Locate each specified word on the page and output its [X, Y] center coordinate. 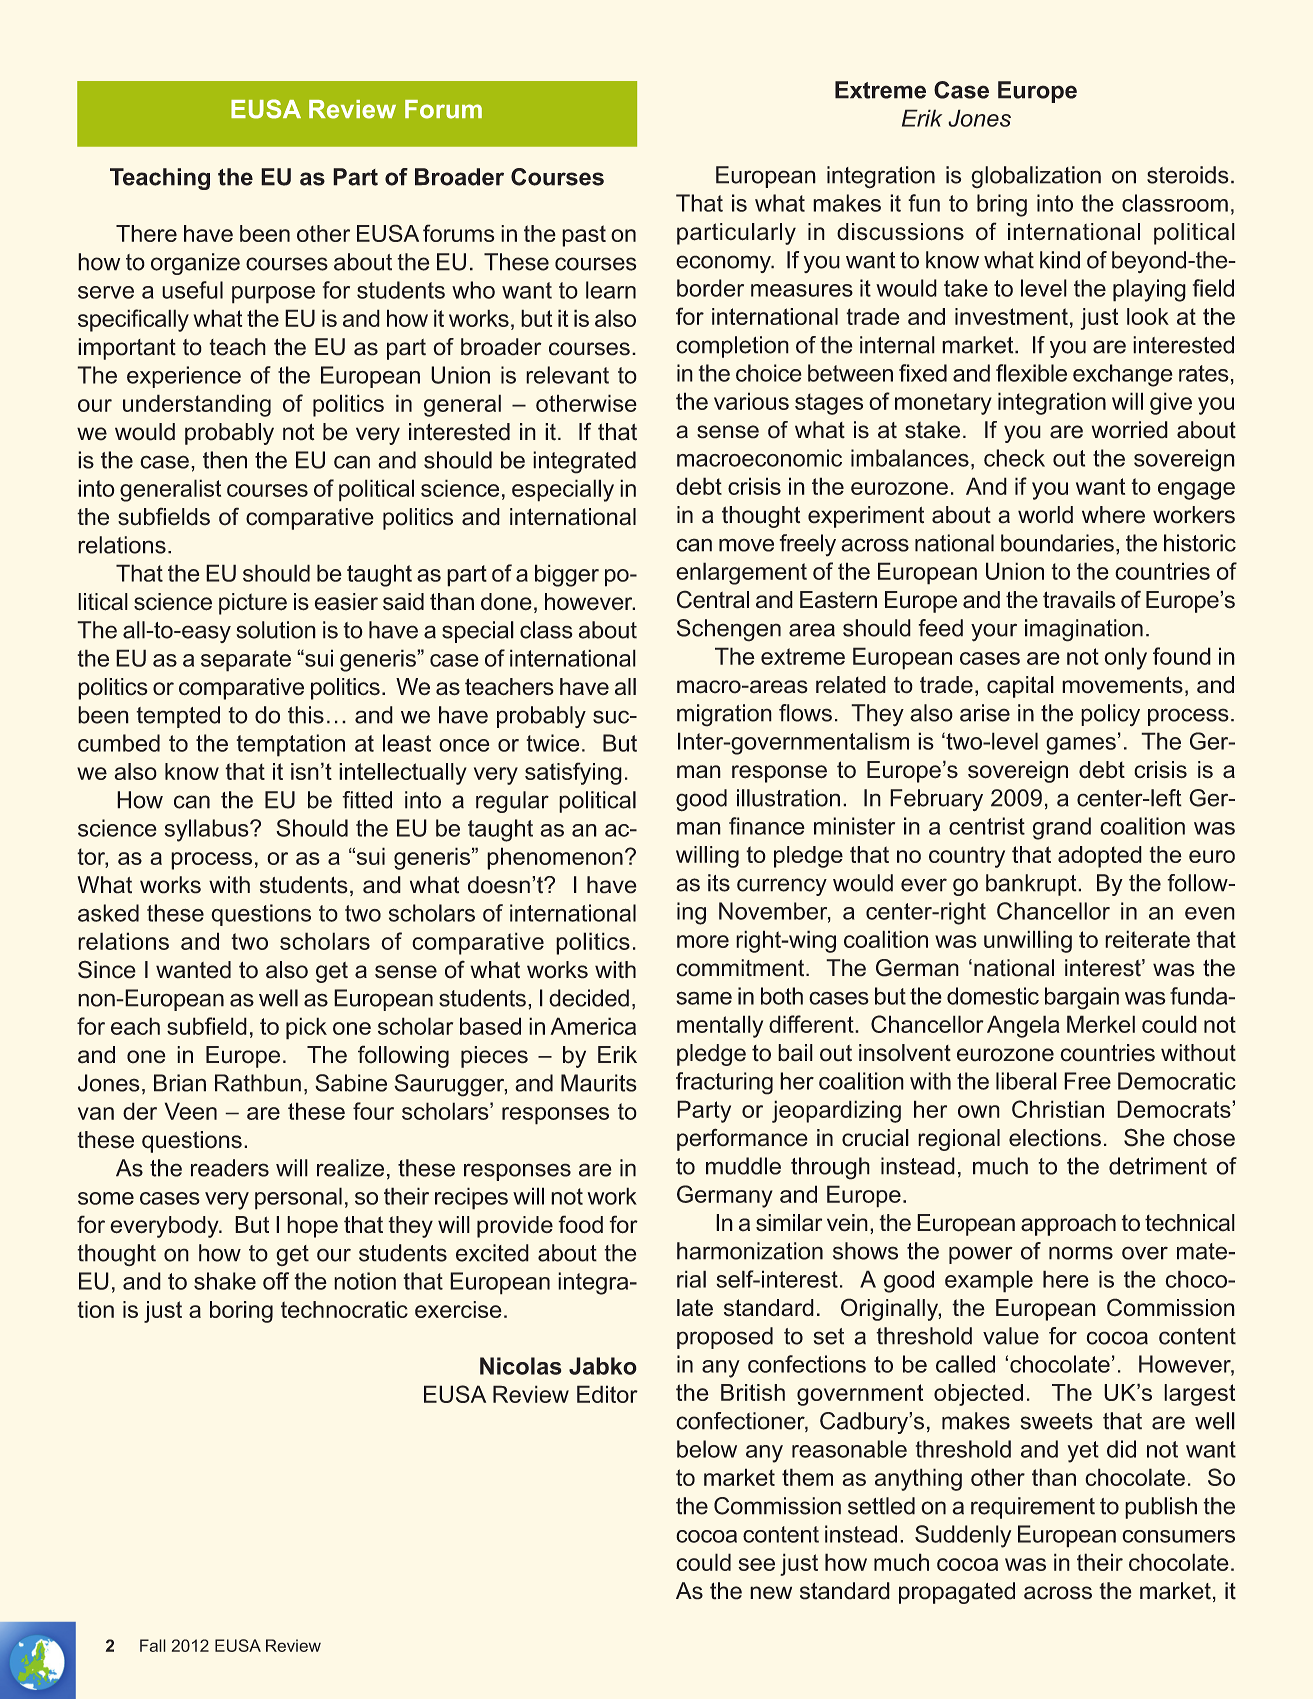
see [756, 1564]
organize [195, 264]
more [703, 941]
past [584, 236]
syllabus [208, 830]
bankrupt [1032, 885]
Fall [153, 1645]
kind [1060, 260]
